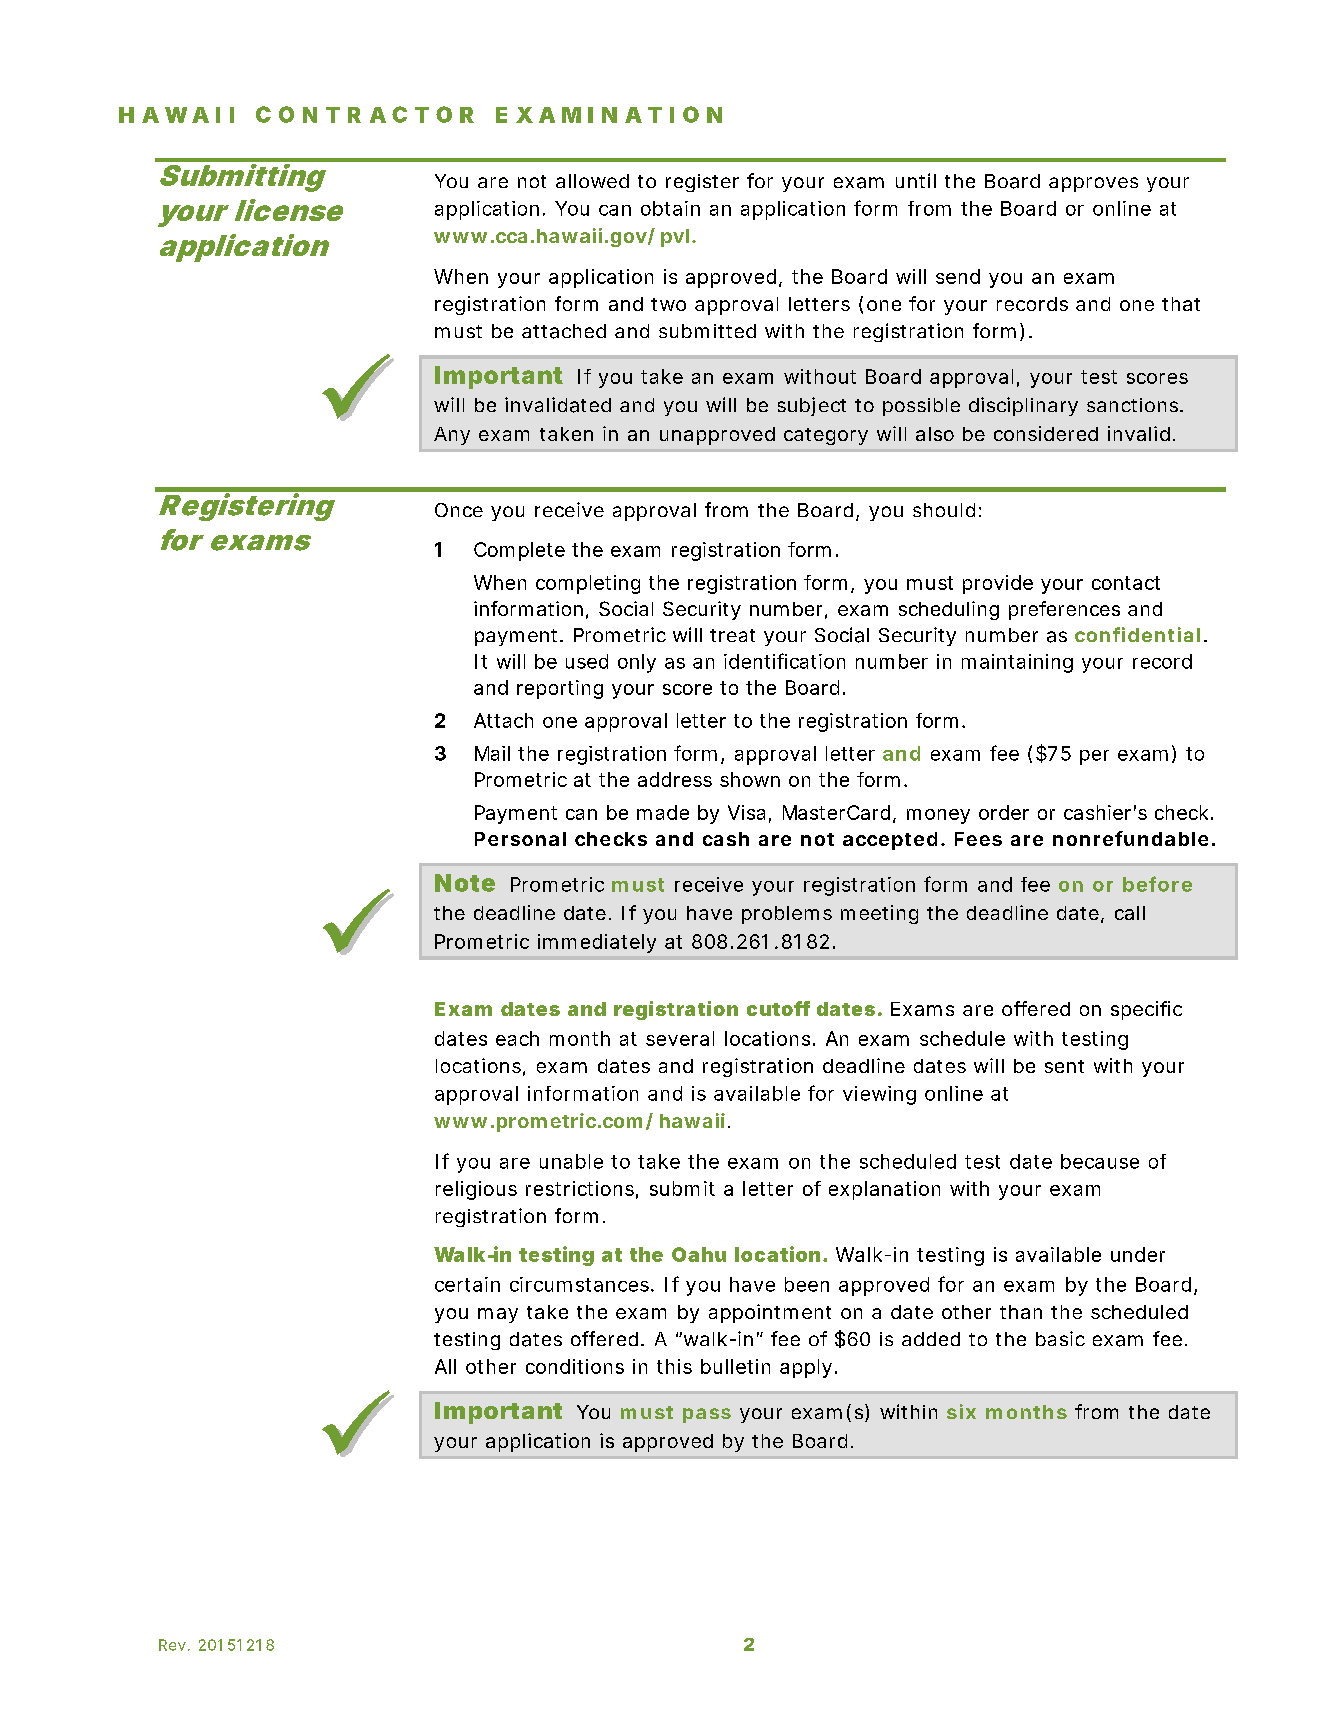 Image resolution: width=1341 pixels, height=1735 pixels. Describe the element at coordinates (1130, 913) in the screenshot. I see `call` at that location.
